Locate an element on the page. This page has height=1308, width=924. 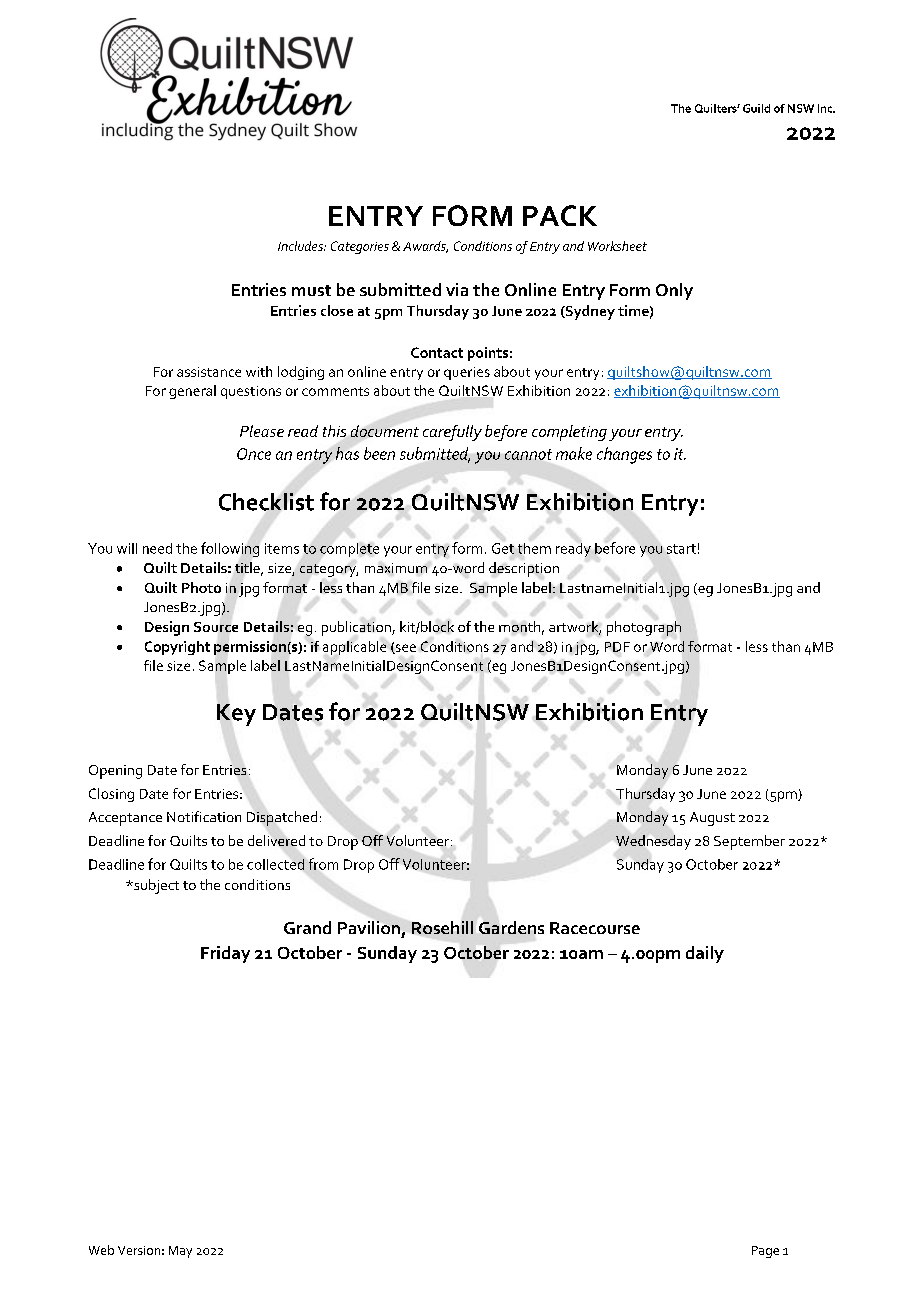
Friday is located at coordinates (225, 954).
